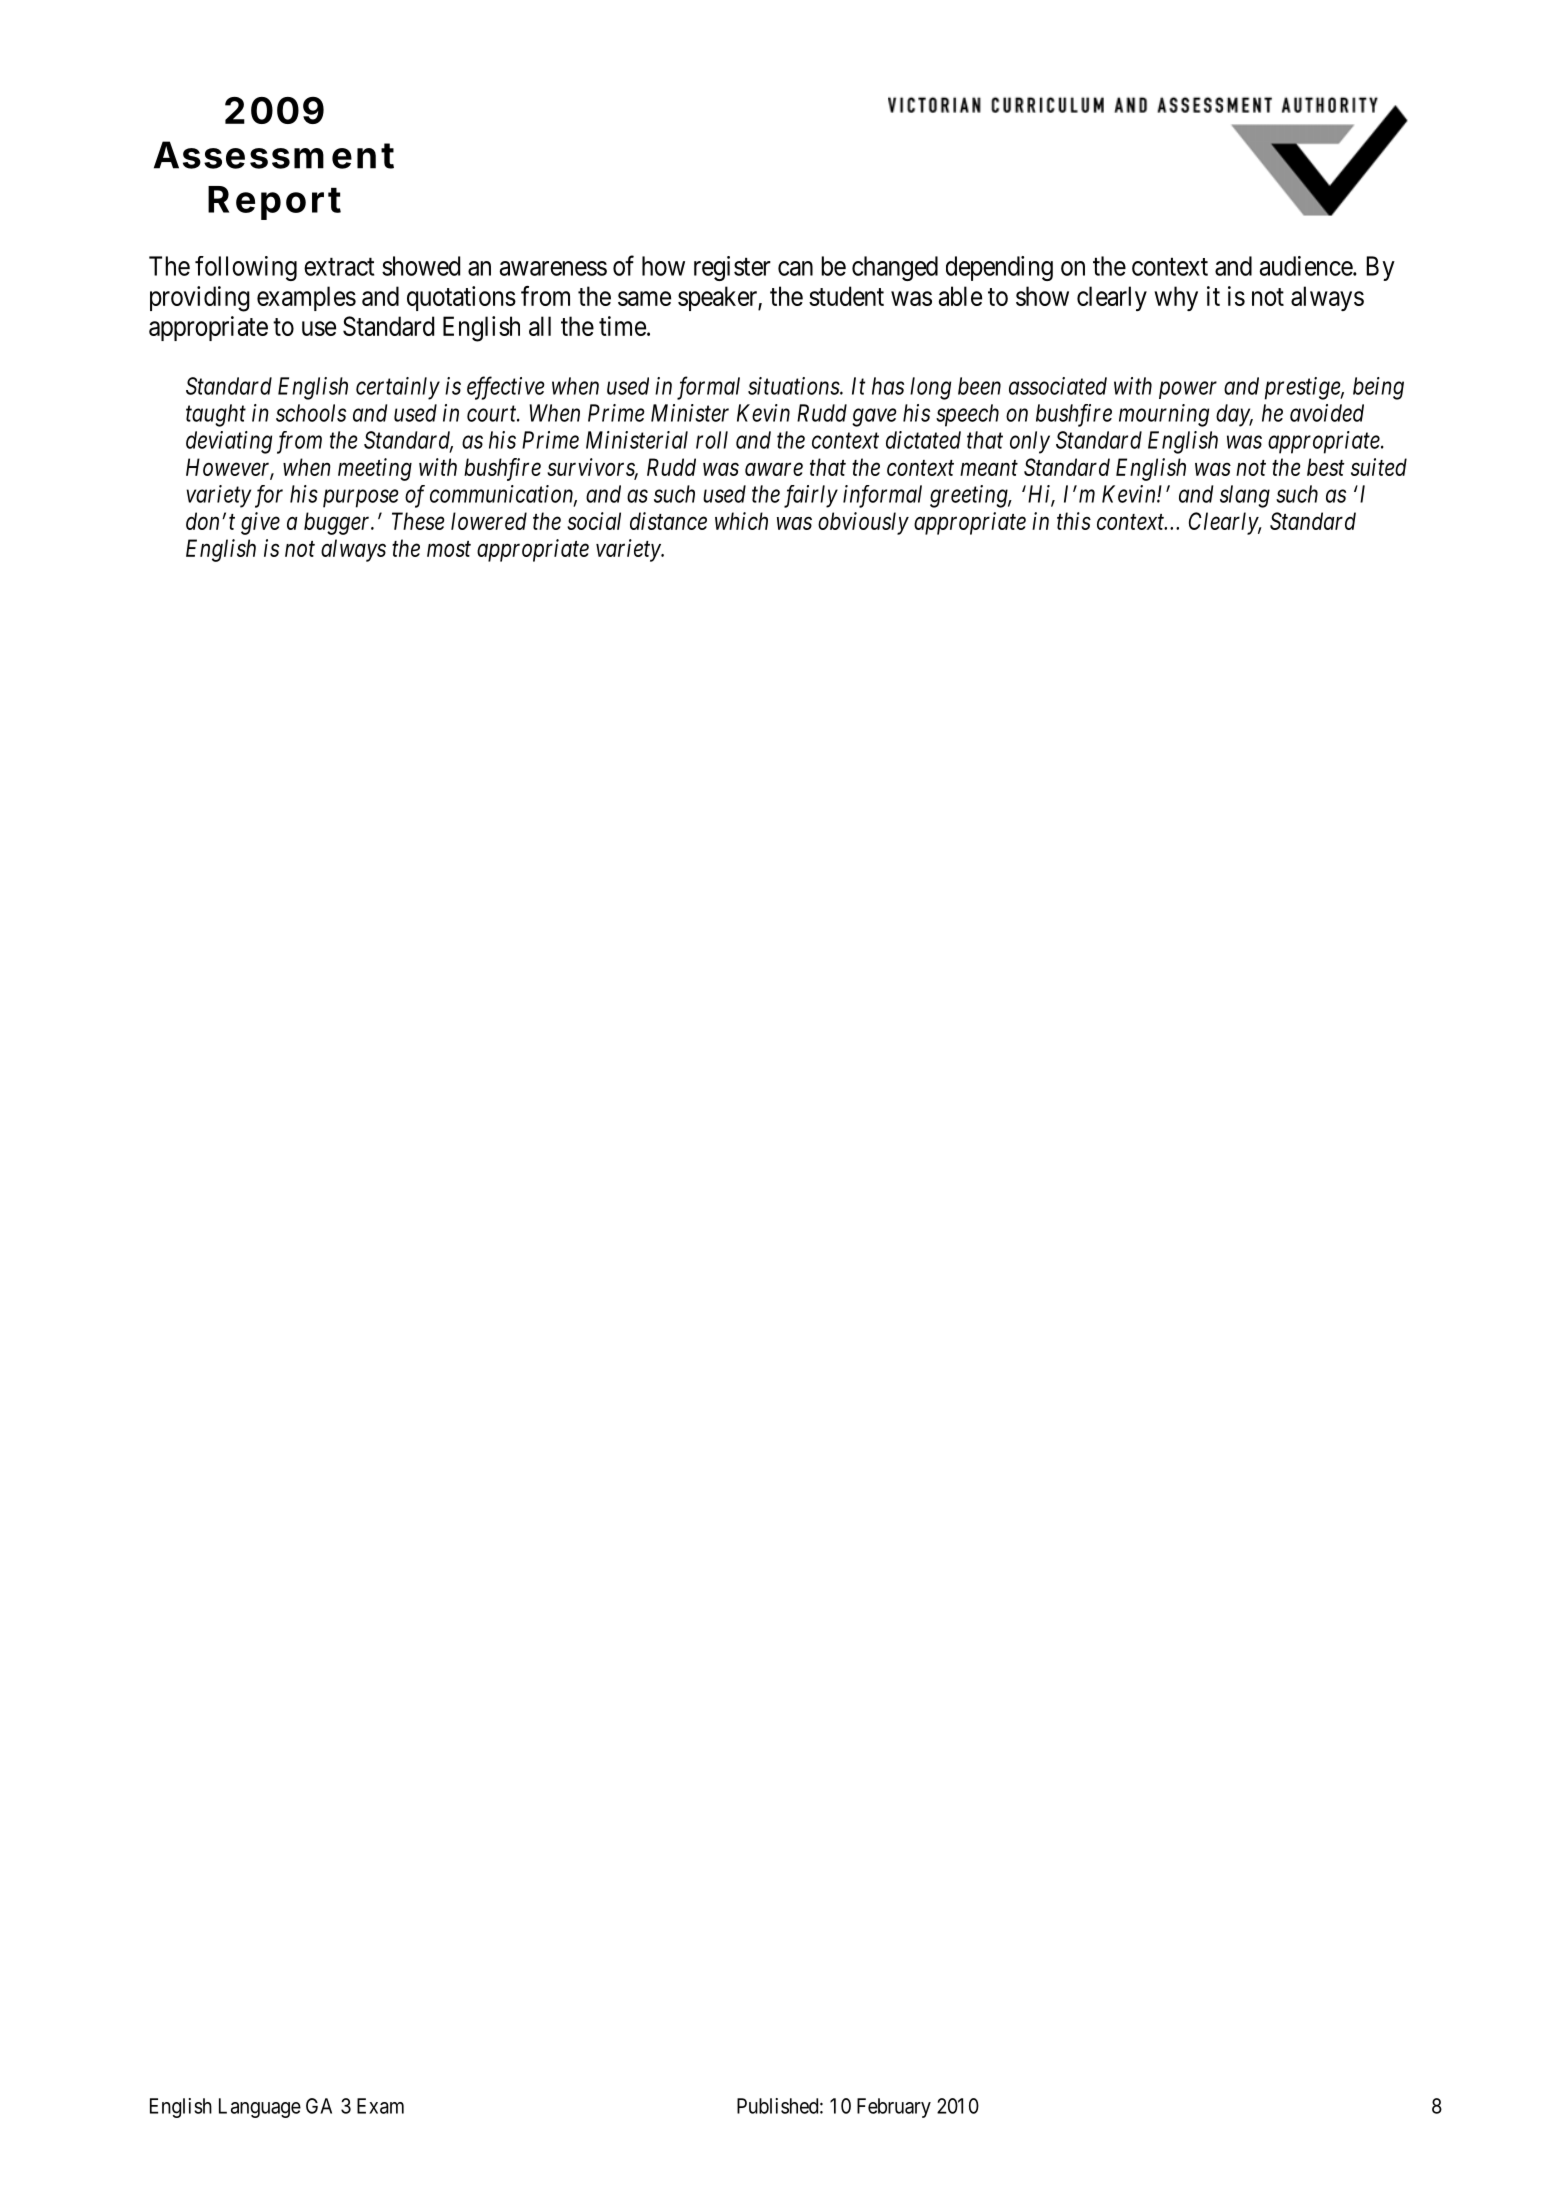 This page has width=1555, height=2200. Describe the element at coordinates (741, 521) in the page. I see `which` at that location.
